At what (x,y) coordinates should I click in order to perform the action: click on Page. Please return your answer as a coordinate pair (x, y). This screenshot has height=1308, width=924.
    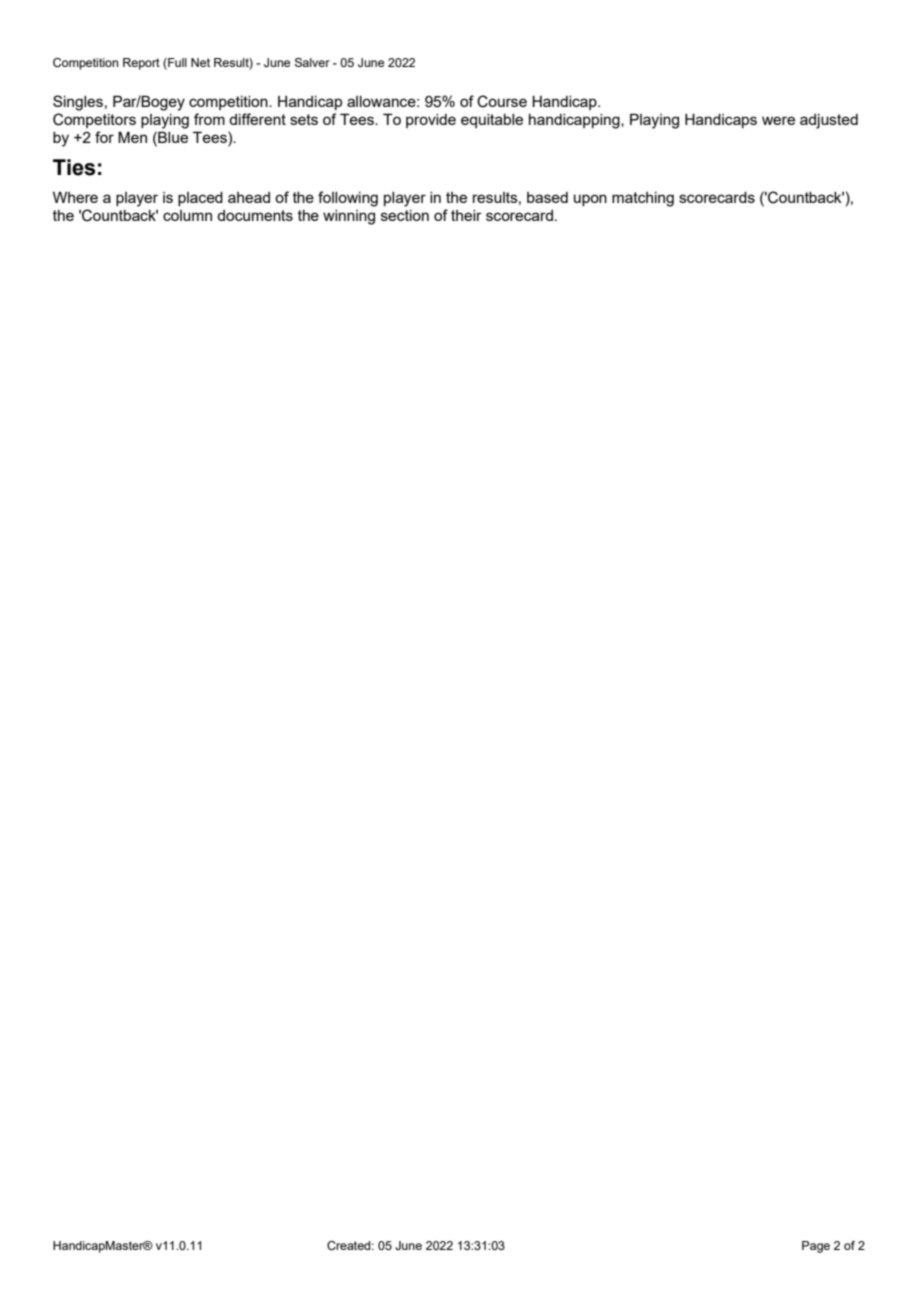
    Looking at the image, I should click on (816, 1247).
